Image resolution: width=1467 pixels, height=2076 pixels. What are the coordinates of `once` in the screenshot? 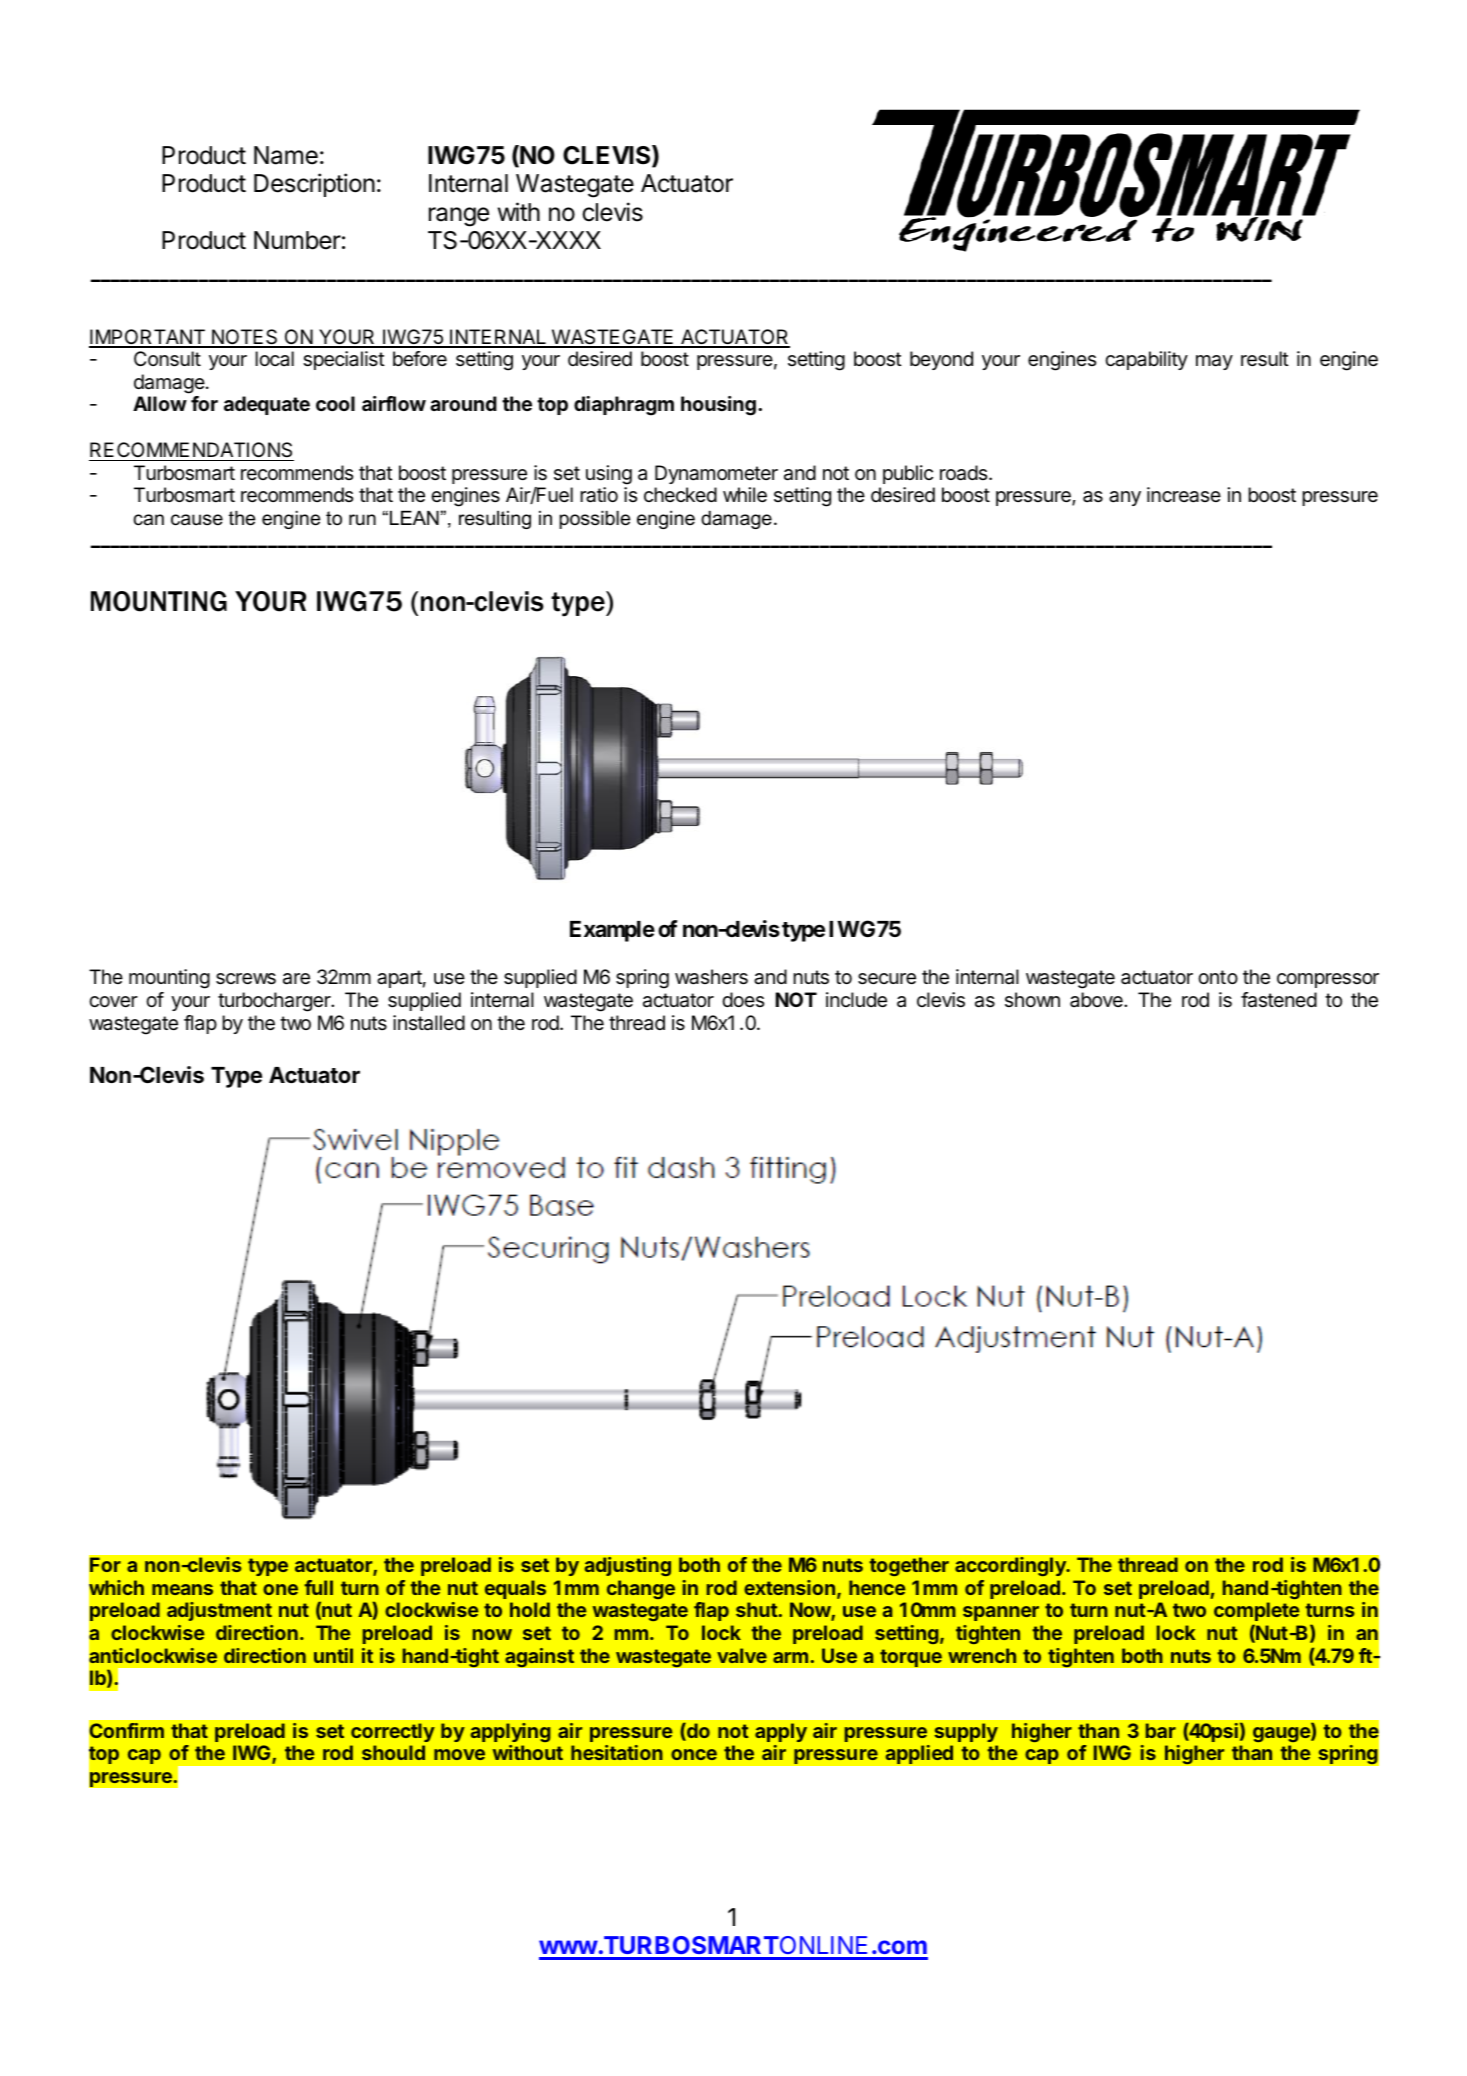 It's located at (694, 1754).
